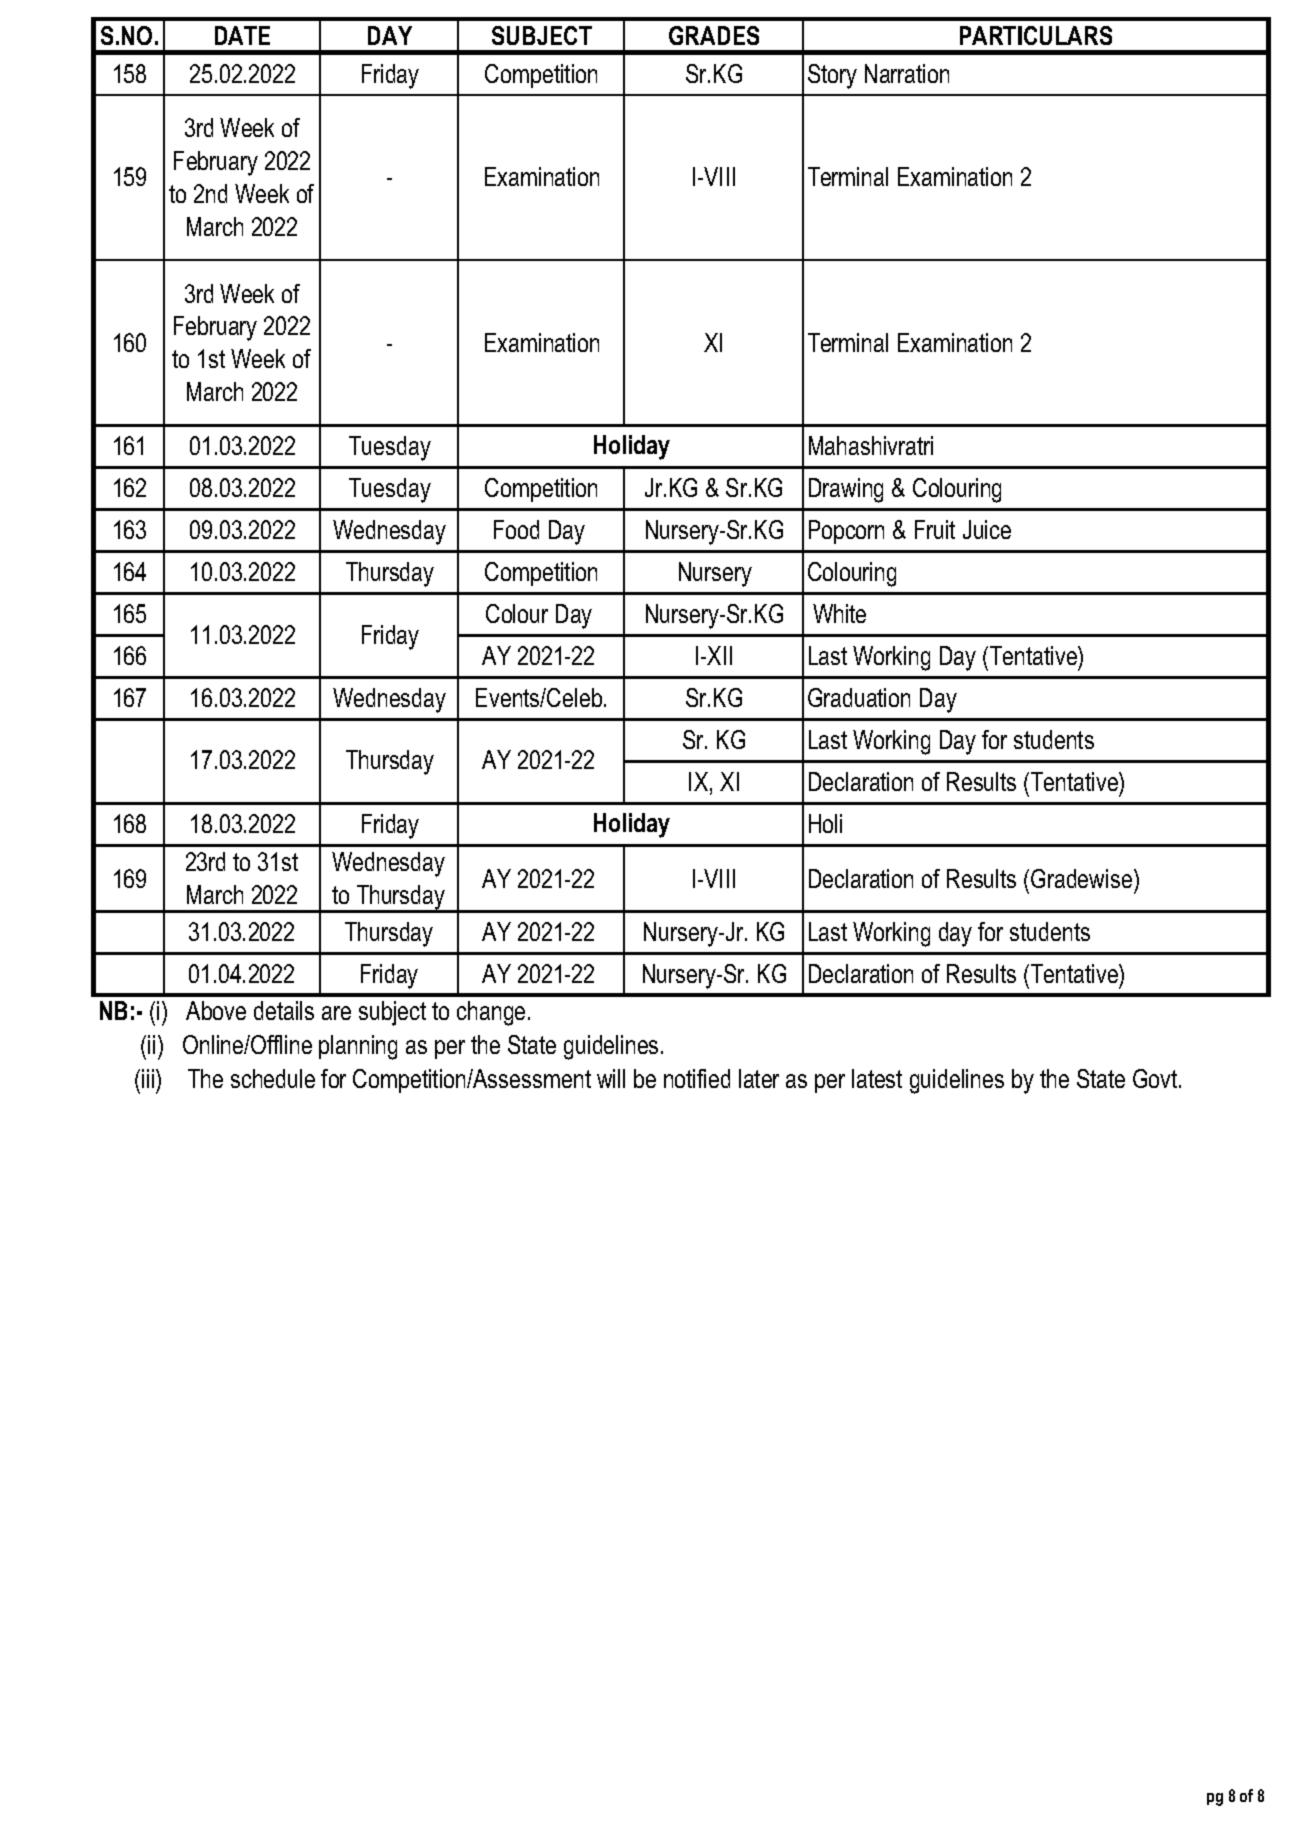 This screenshot has width=1302, height=1841. What do you see at coordinates (859, 697) in the screenshot?
I see `Graduation` at bounding box center [859, 697].
